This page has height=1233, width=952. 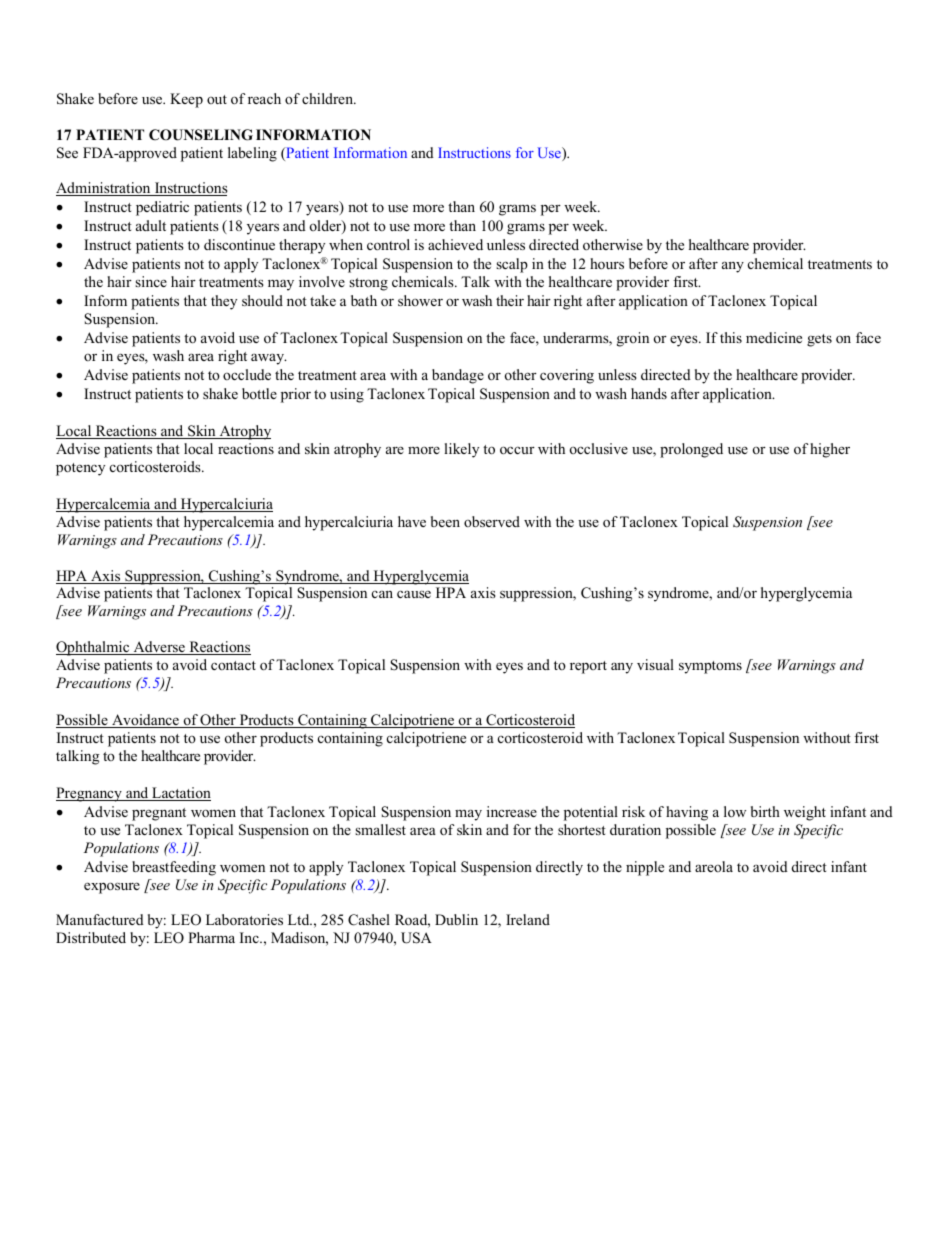 I want to click on contact, so click(x=233, y=665).
